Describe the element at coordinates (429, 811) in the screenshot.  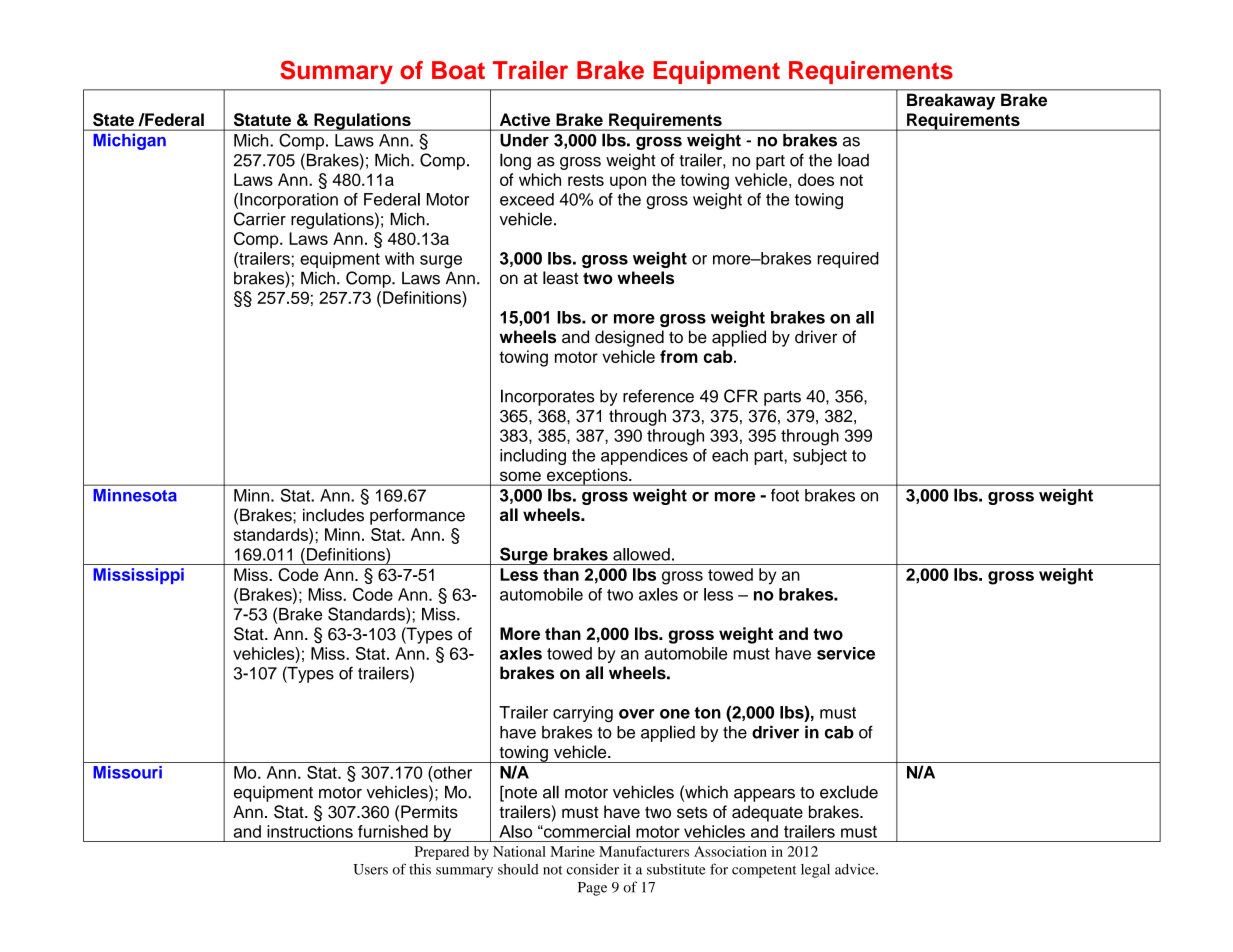
I see `Permits` at that location.
